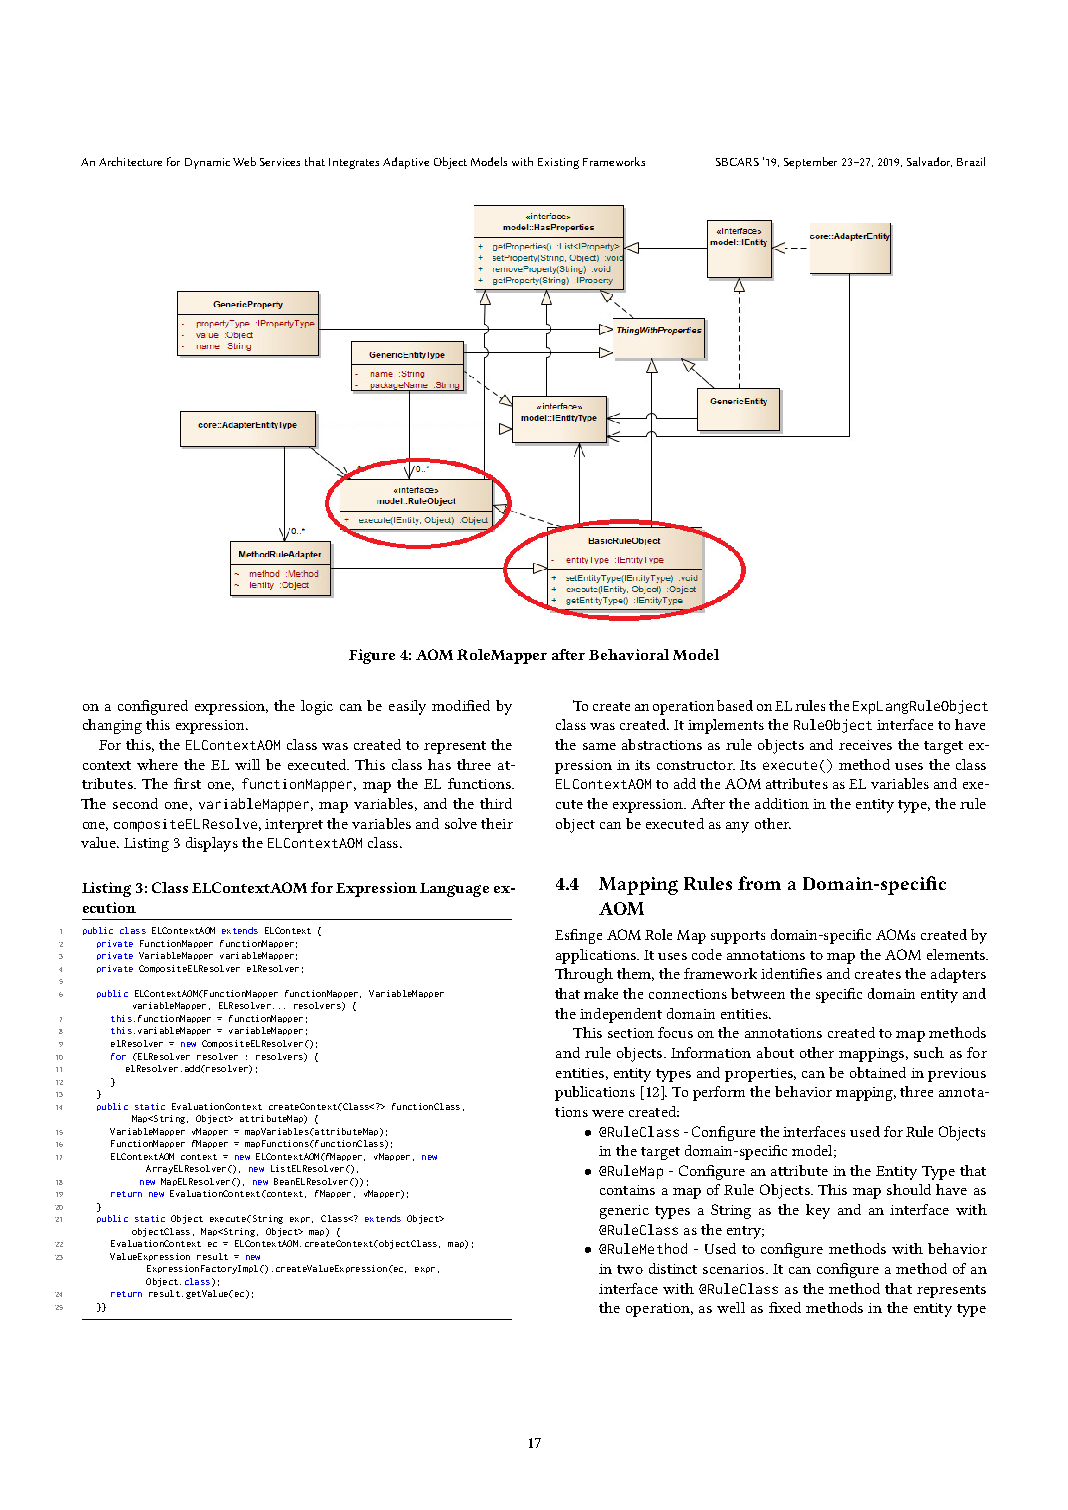  What do you see at coordinates (558, 163) in the screenshot?
I see `Existing` at bounding box center [558, 163].
